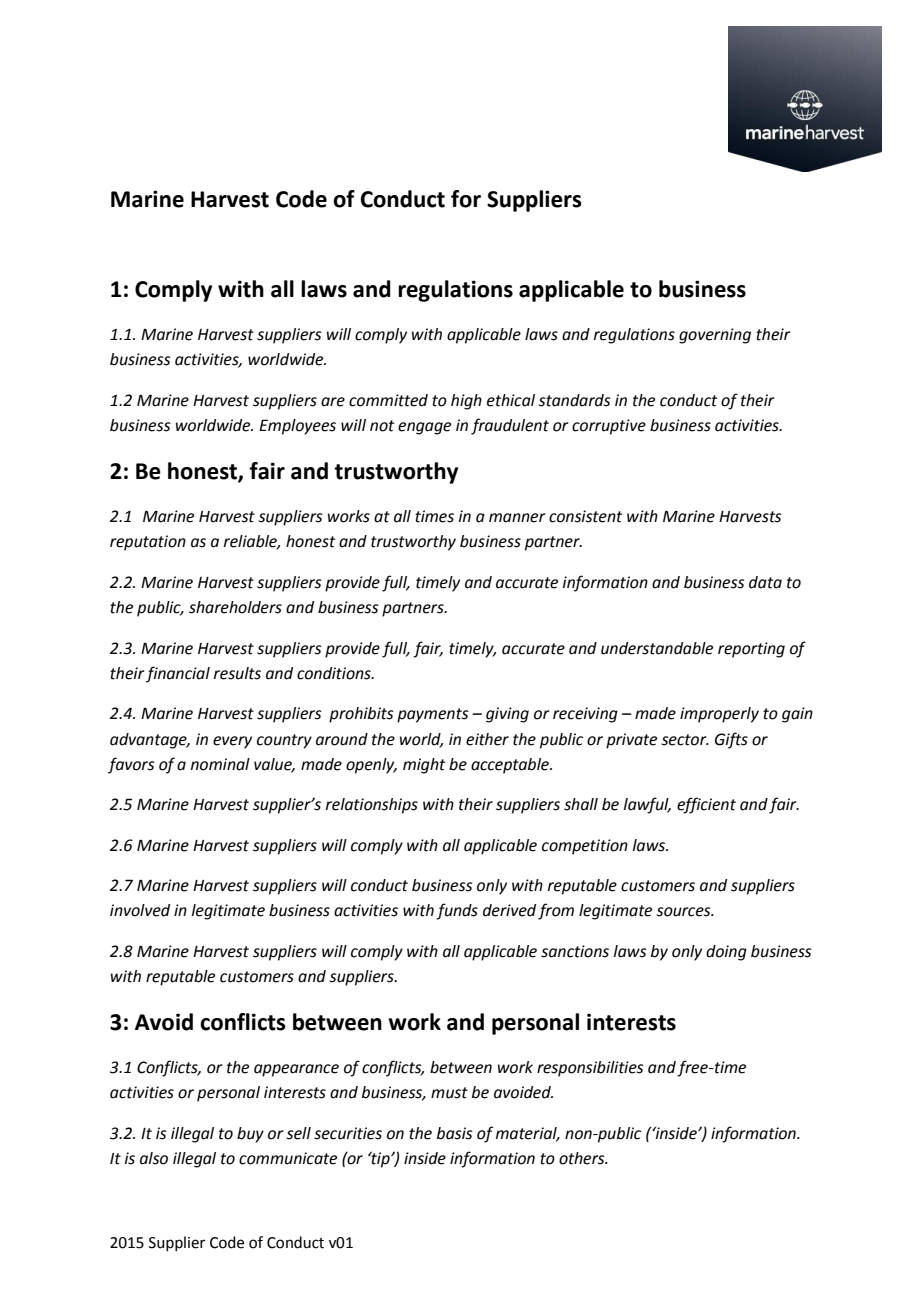  I want to click on reporting, so click(751, 650).
